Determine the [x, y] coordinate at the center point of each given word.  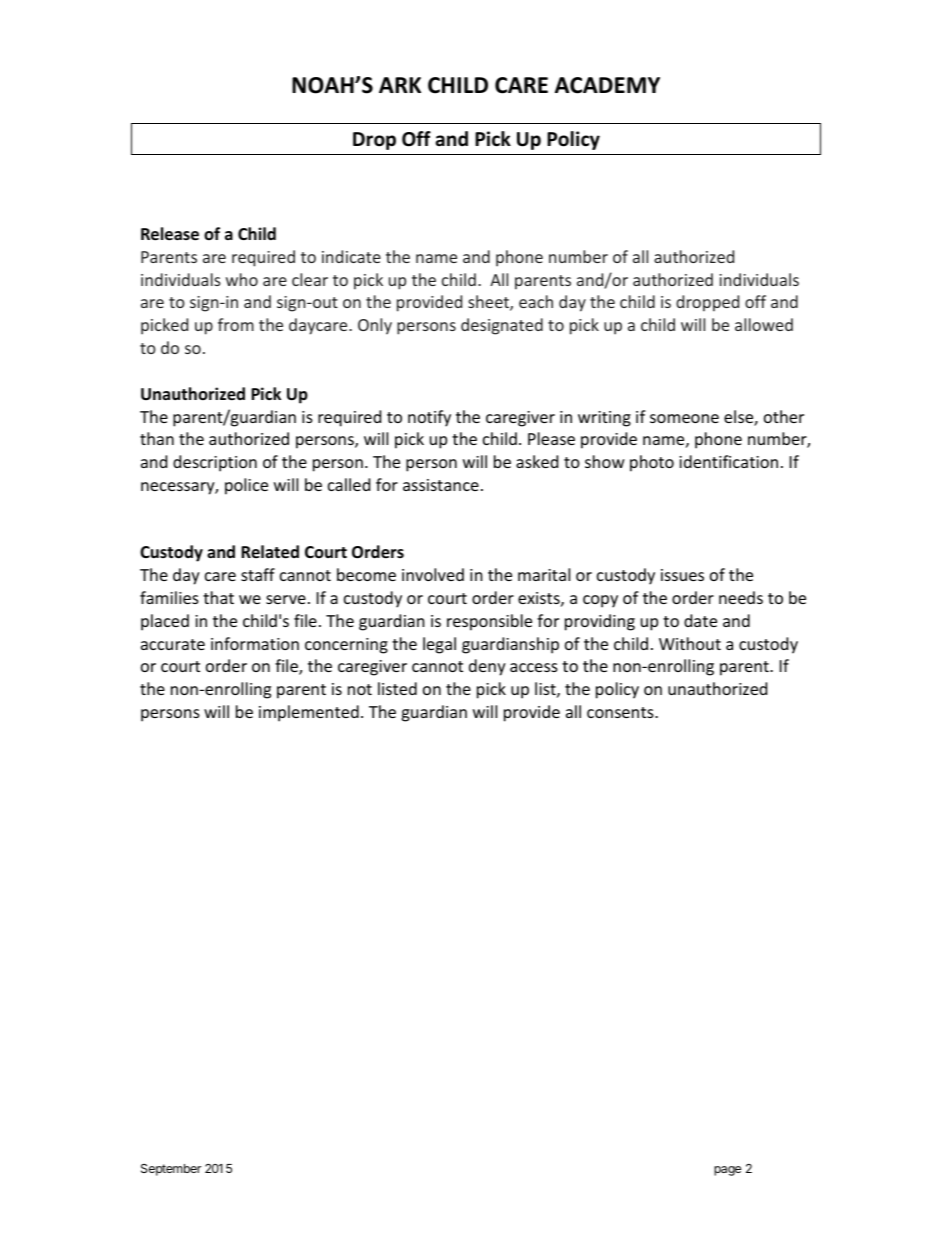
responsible [489, 622]
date [700, 620]
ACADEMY [607, 85]
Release [170, 234]
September [171, 1170]
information [255, 643]
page [727, 1171]
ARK [400, 85]
